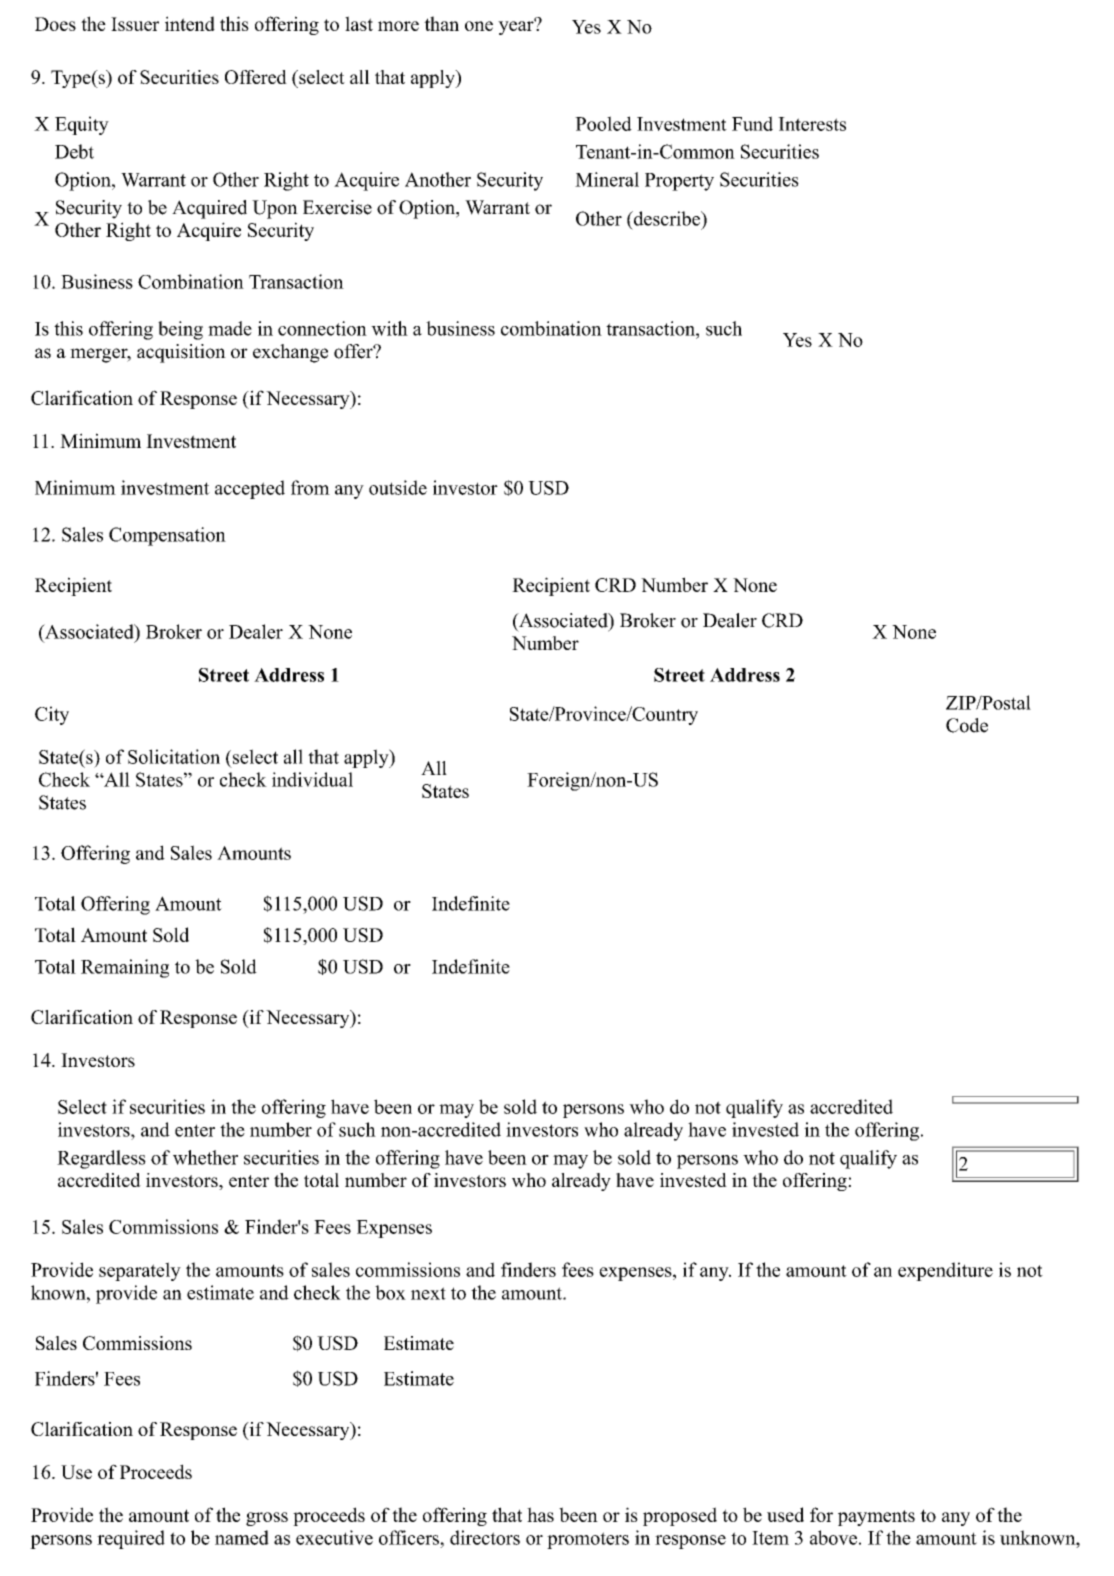 This screenshot has height=1576, width=1114. Describe the element at coordinates (131, 1539) in the screenshot. I see `required` at that location.
